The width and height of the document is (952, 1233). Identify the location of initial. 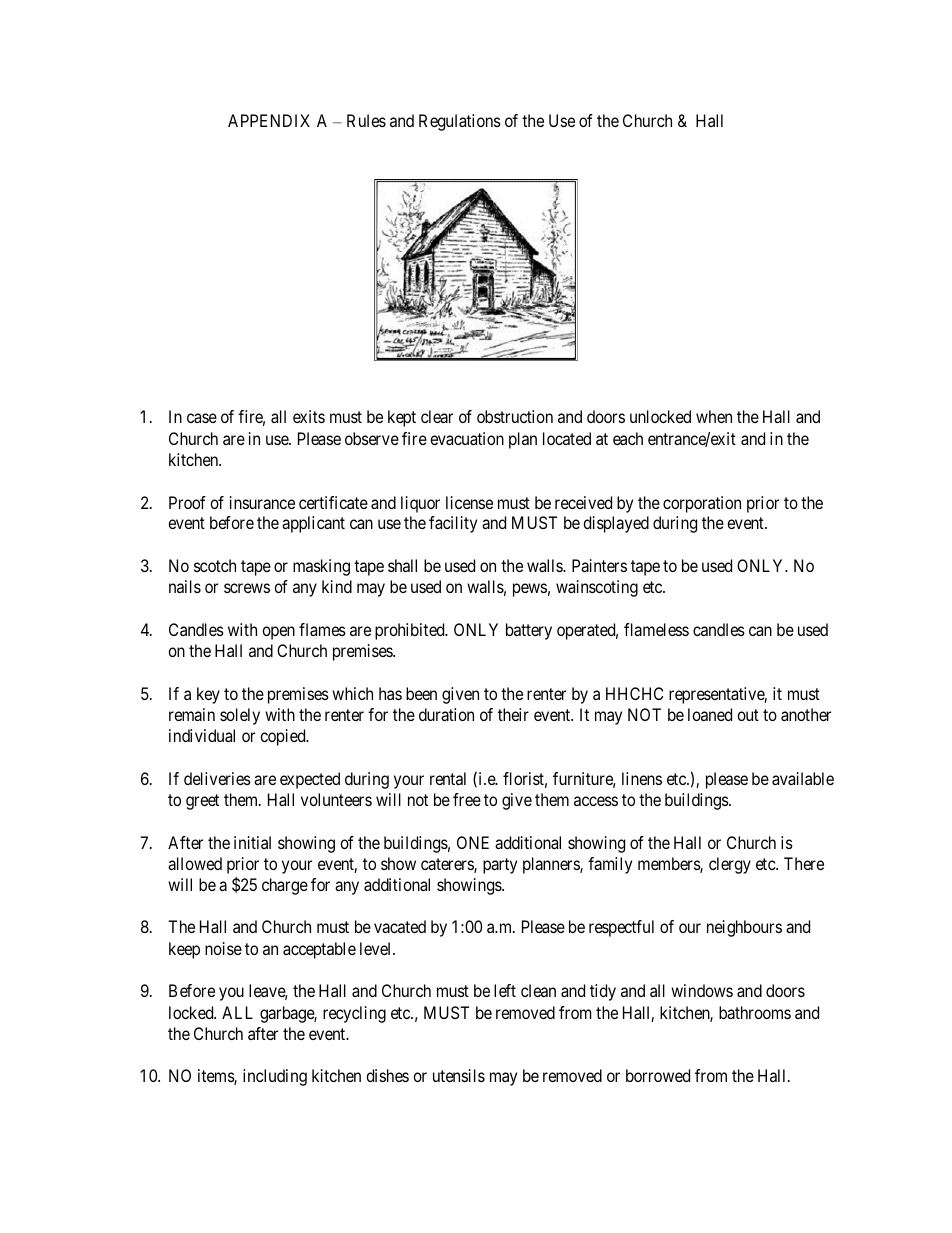
(252, 842).
